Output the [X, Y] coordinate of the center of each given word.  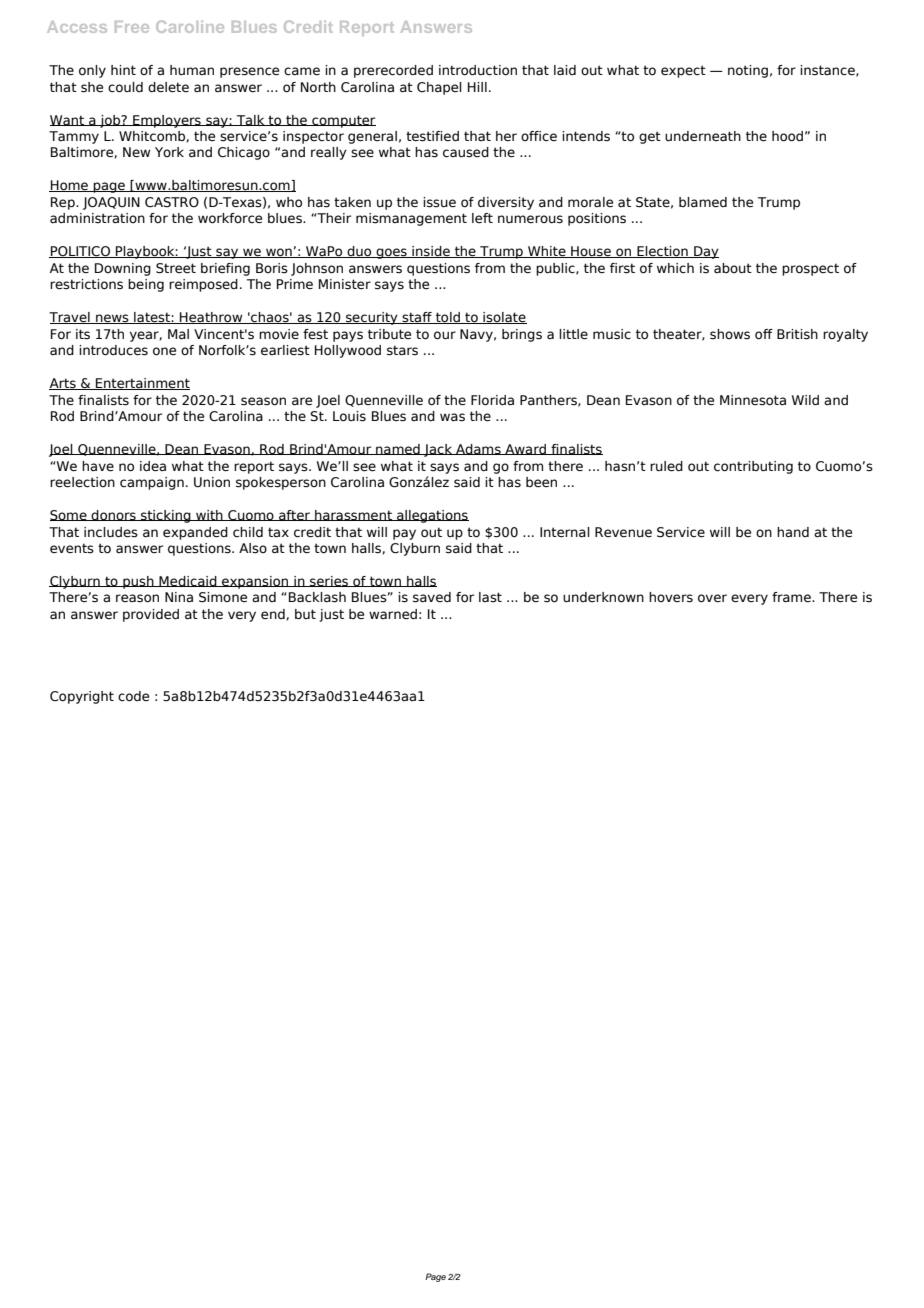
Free [132, 27]
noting [748, 71]
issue [439, 202]
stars [402, 350]
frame [792, 597]
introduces [113, 350]
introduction [478, 70]
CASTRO [172, 202]
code [133, 696]
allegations [432, 516]
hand [793, 532]
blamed [703, 202]
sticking [166, 516]
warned [393, 614]
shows [730, 334]
